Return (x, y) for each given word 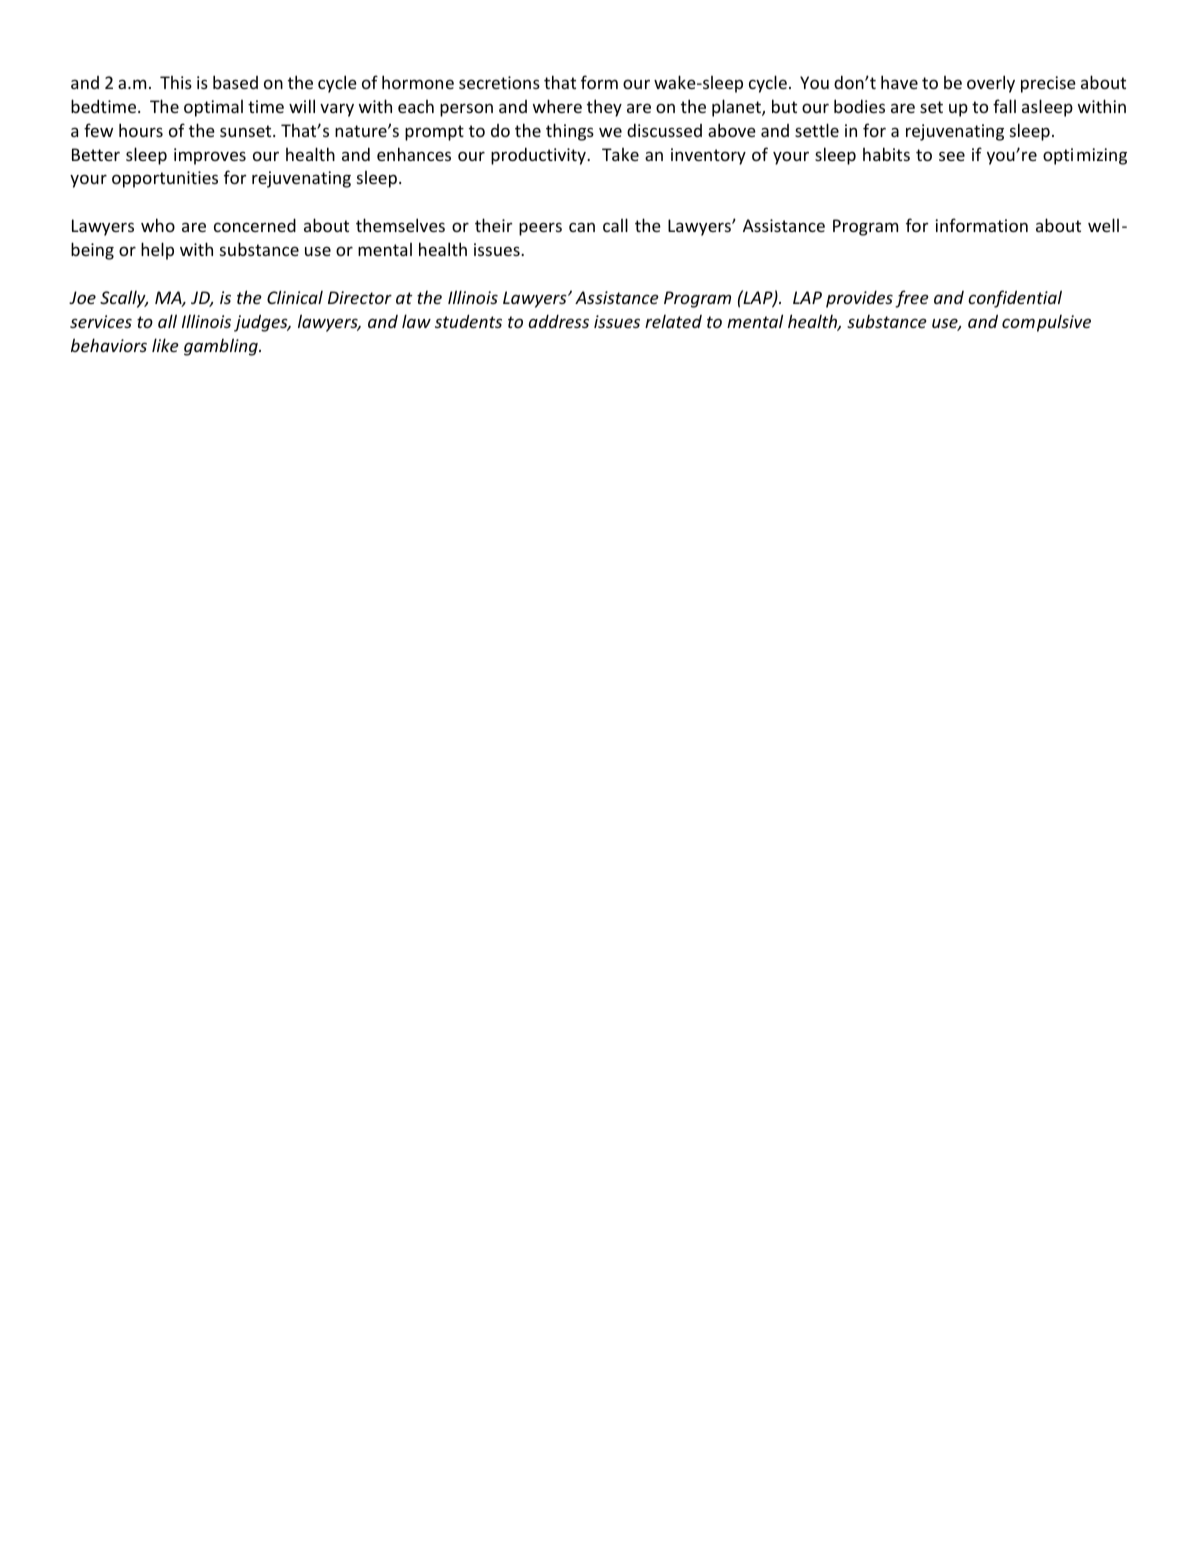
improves (210, 156)
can (582, 227)
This (176, 82)
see (952, 156)
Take (620, 154)
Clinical (295, 297)
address (559, 321)
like (165, 345)
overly (991, 84)
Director (360, 297)
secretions (499, 82)
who (158, 225)
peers (540, 229)
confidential (1015, 299)
